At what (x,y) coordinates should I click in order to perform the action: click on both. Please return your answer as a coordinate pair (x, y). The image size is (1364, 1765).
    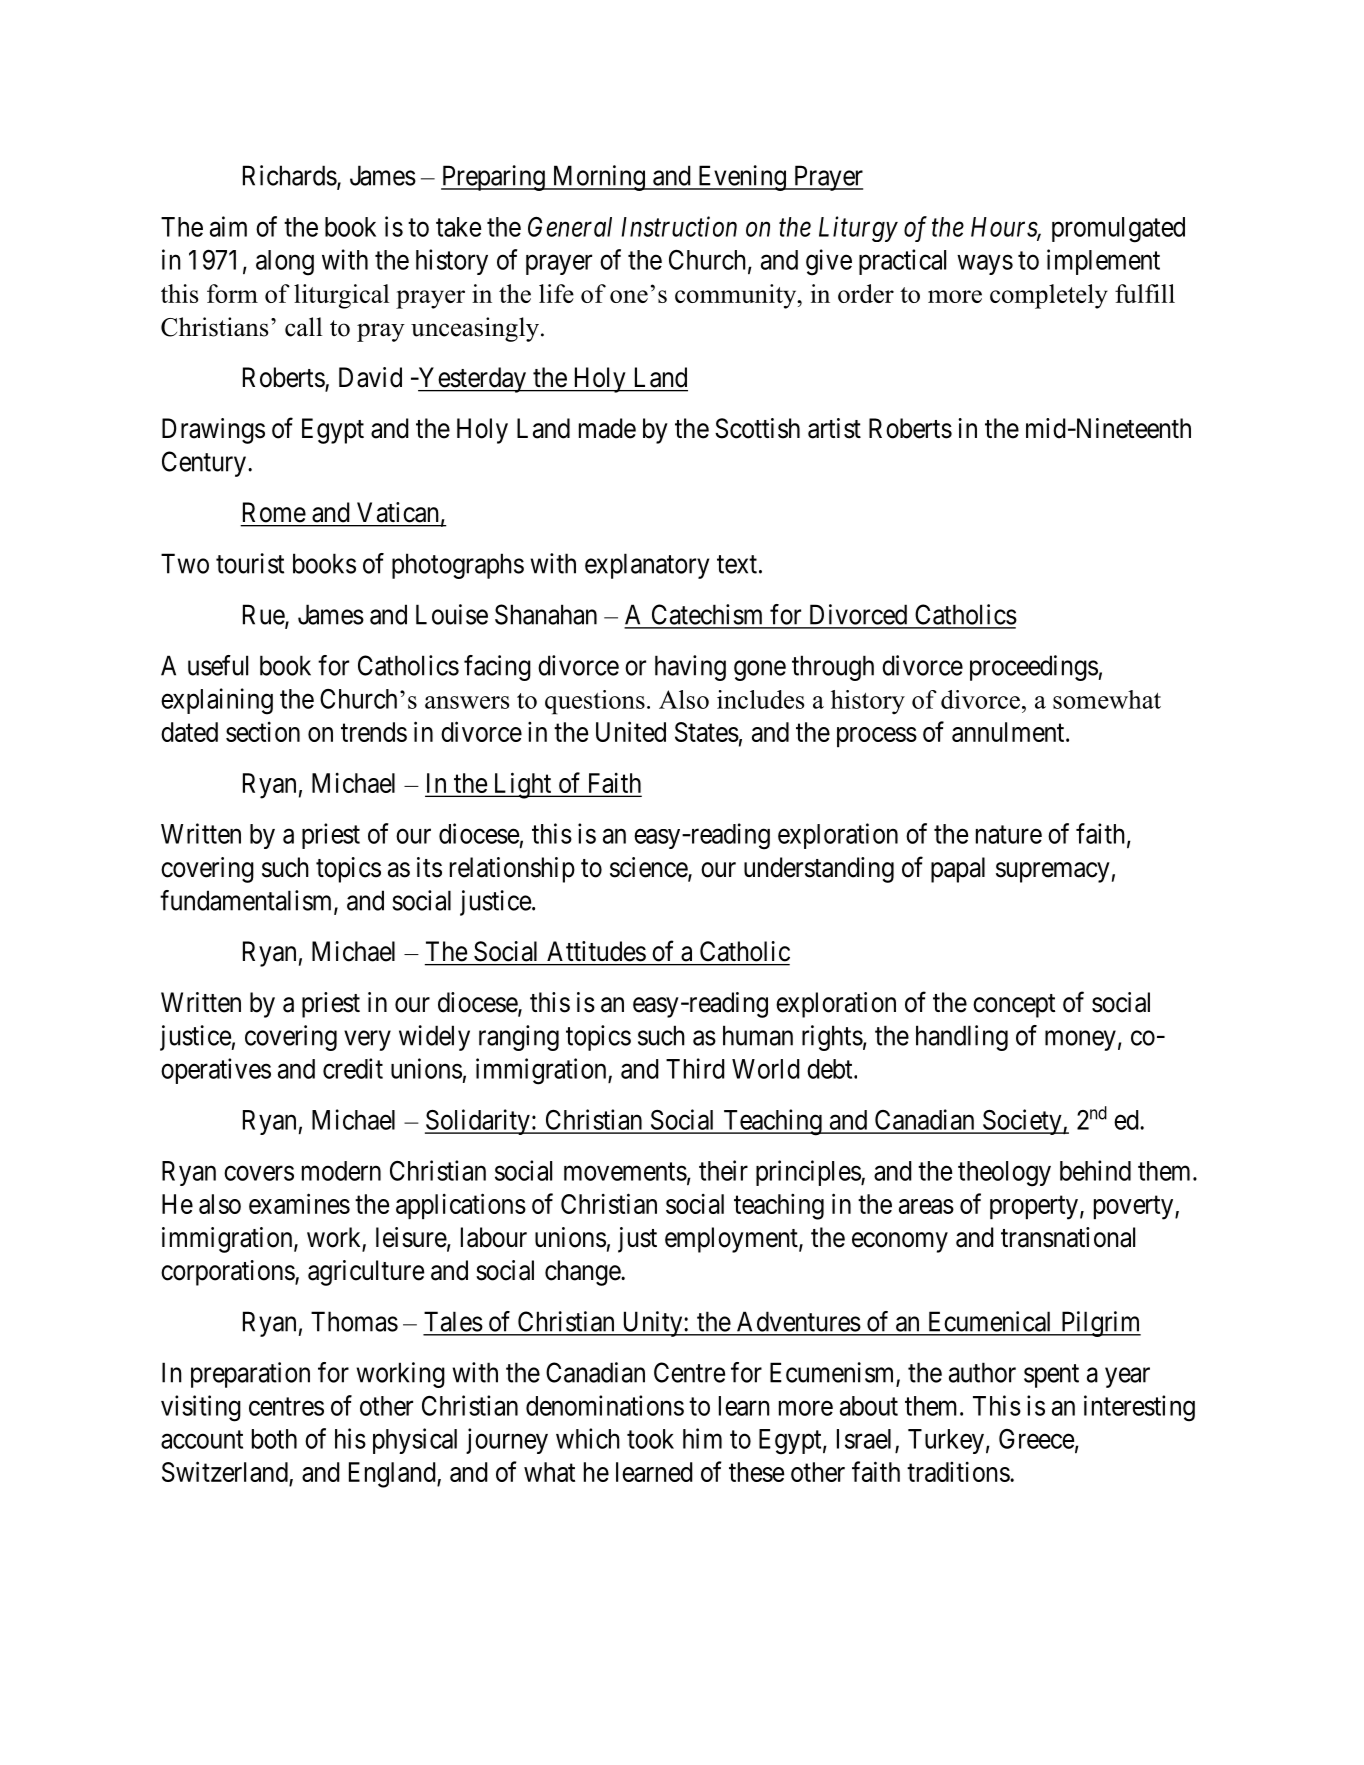
    Looking at the image, I should click on (274, 1439).
